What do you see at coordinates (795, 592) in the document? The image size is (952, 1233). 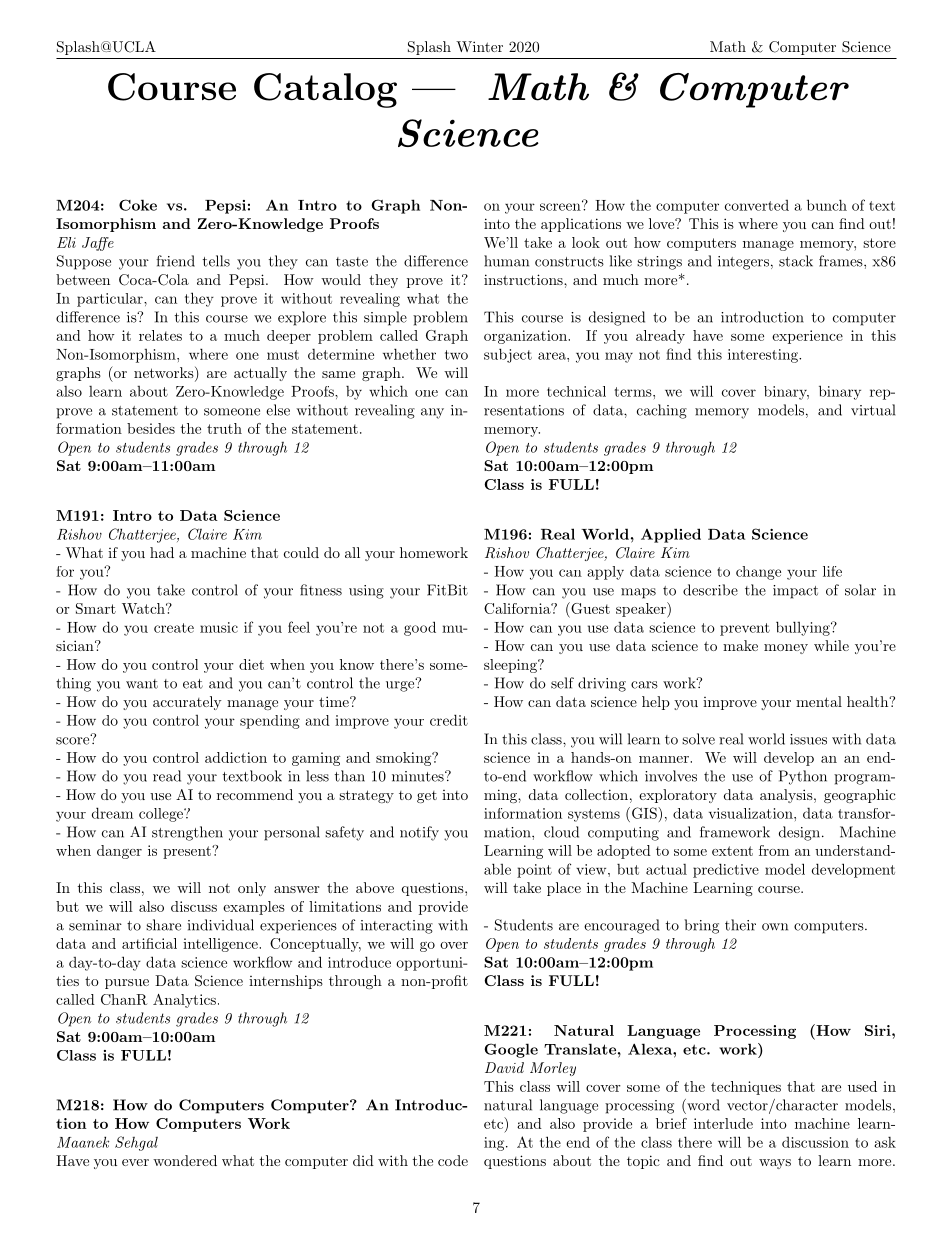 I see `impact` at bounding box center [795, 592].
